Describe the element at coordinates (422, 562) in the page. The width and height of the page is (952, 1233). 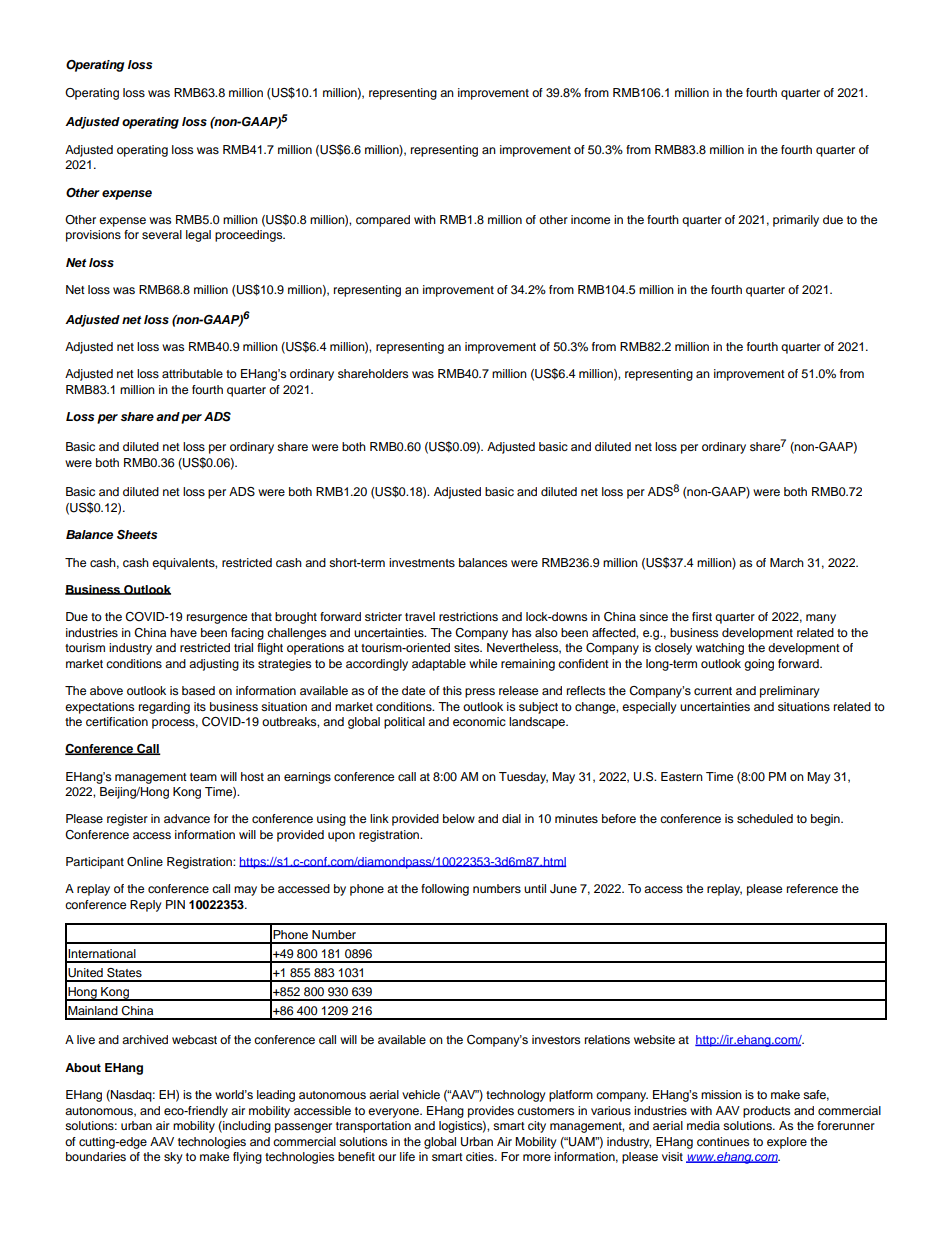
I see `investments` at that location.
